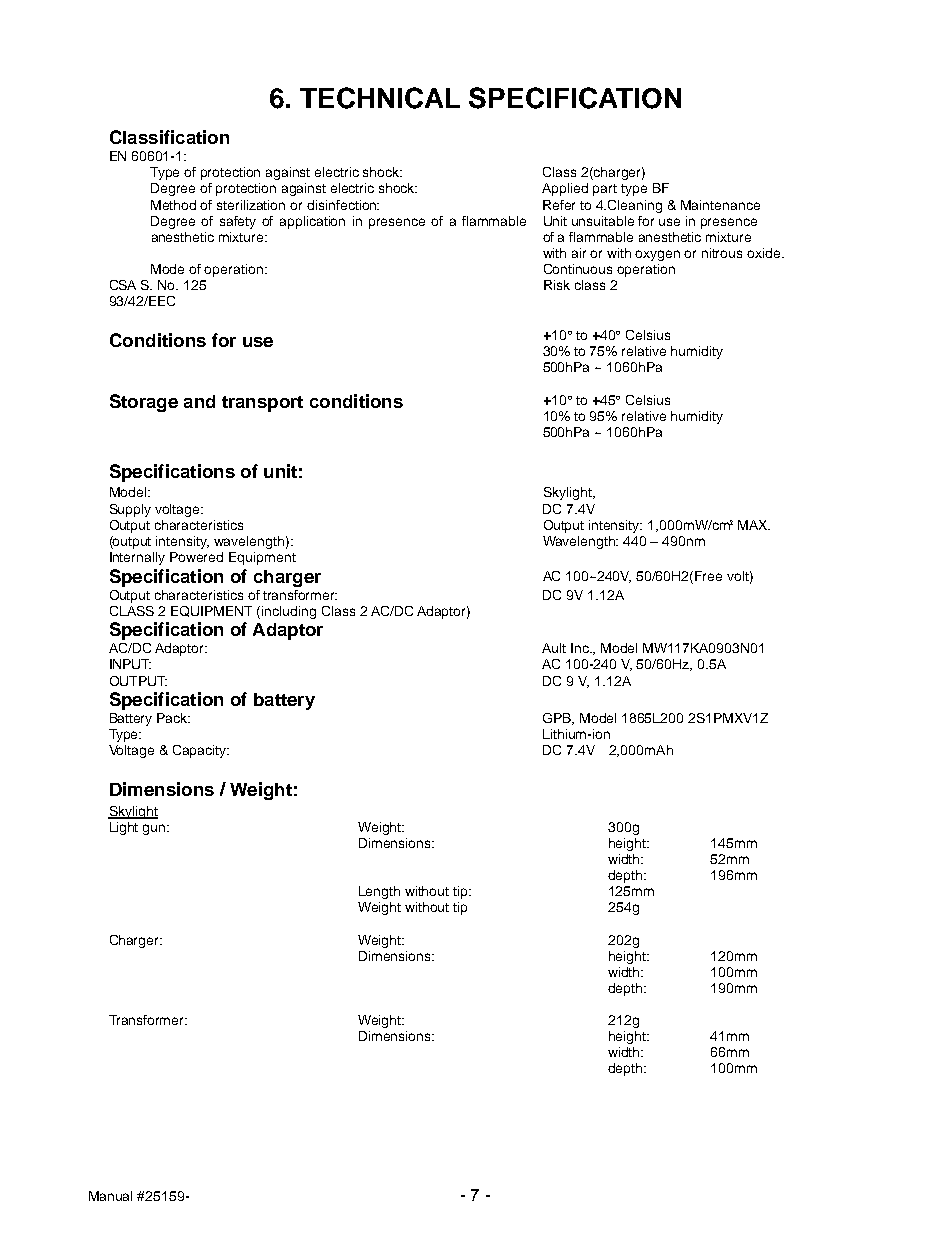 This screenshot has height=1233, width=952. What do you see at coordinates (173, 205) in the screenshot?
I see `Method` at bounding box center [173, 205].
